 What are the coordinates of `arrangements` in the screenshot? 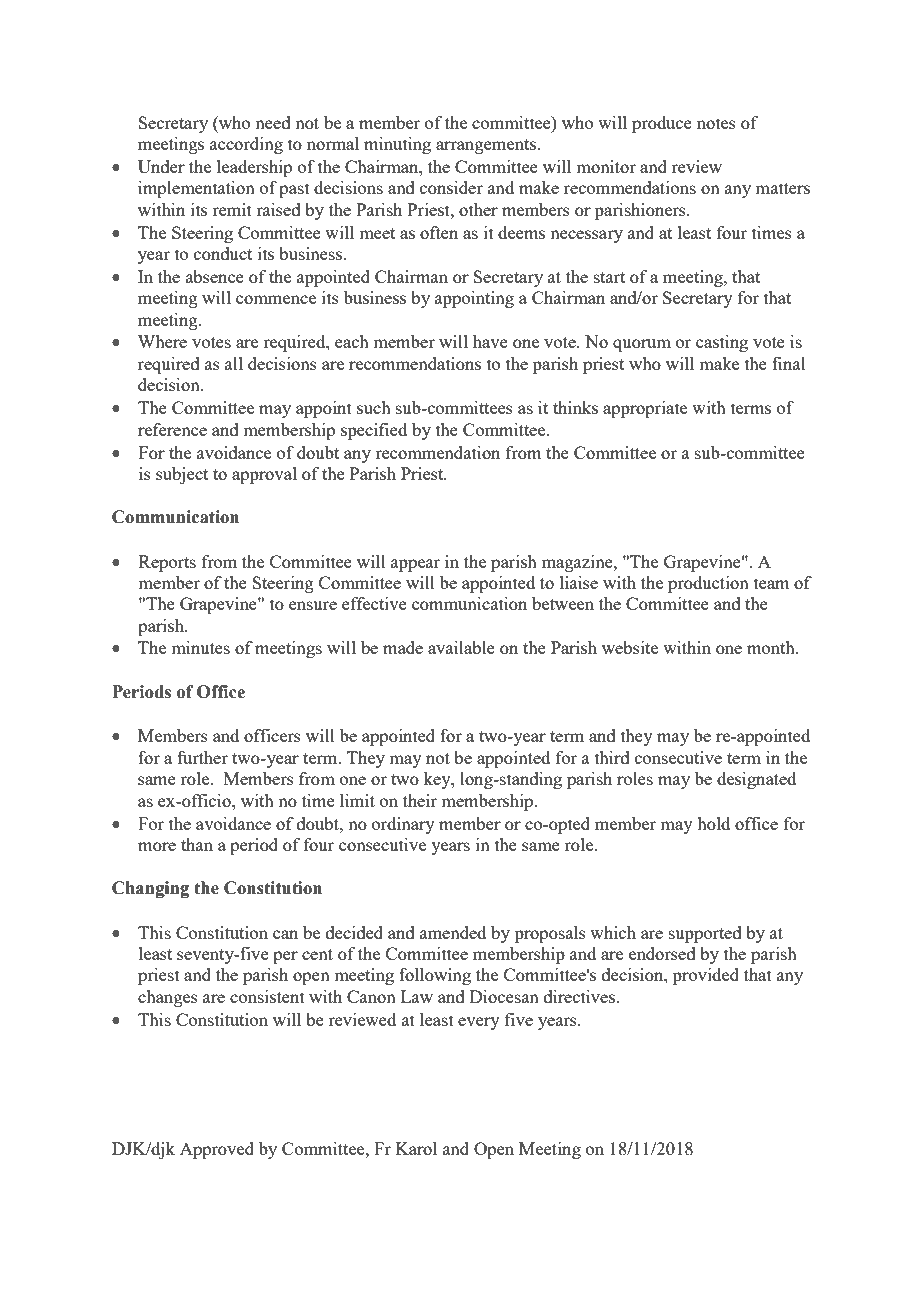 It's located at (487, 146).
